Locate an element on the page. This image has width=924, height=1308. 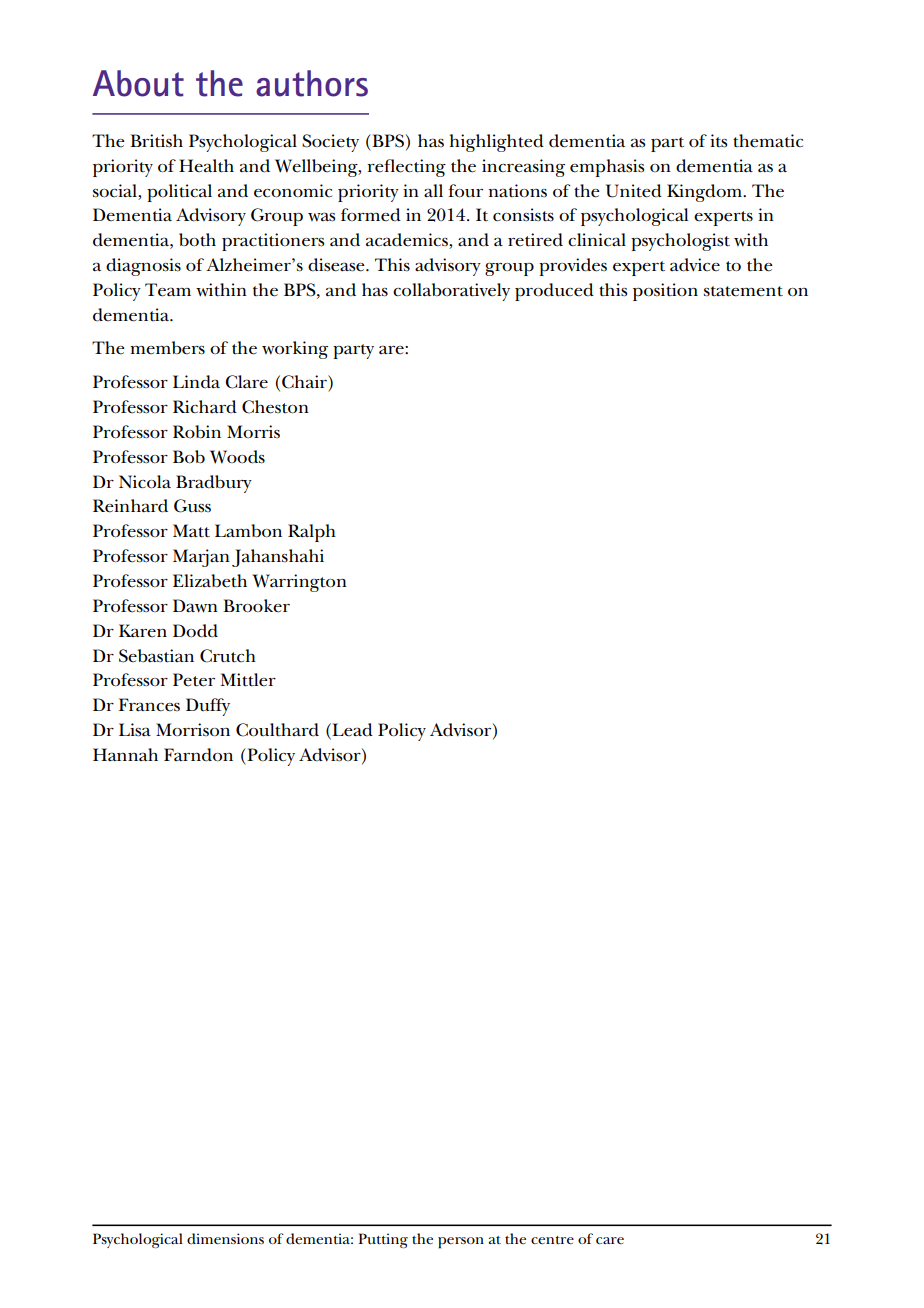
British is located at coordinates (156, 141).
